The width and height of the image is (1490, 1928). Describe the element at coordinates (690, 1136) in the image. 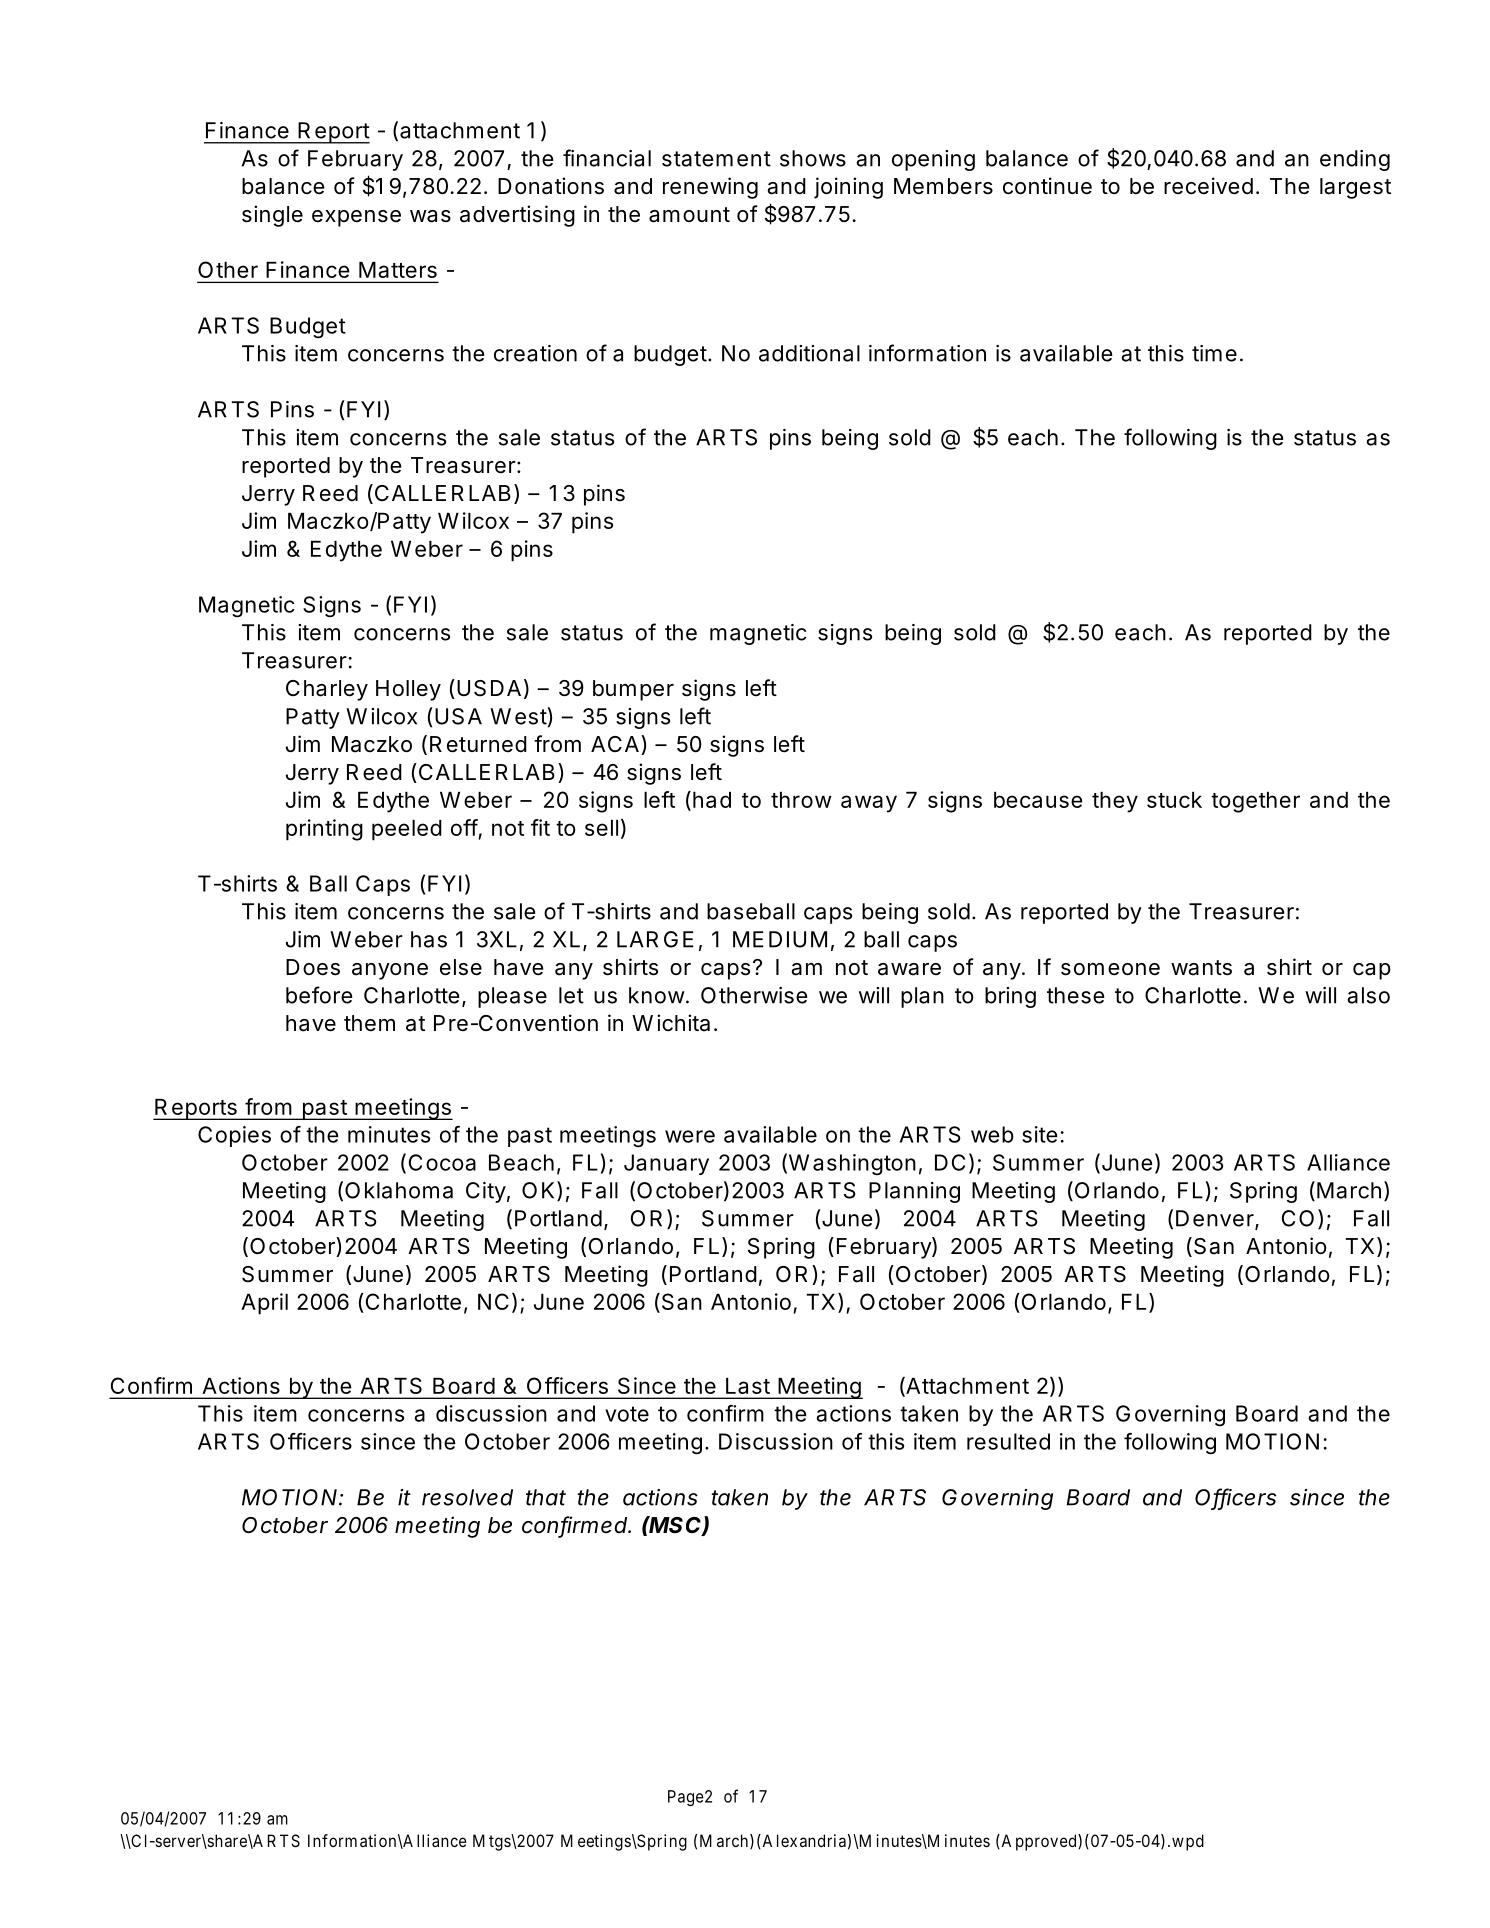

I see `were` at that location.
